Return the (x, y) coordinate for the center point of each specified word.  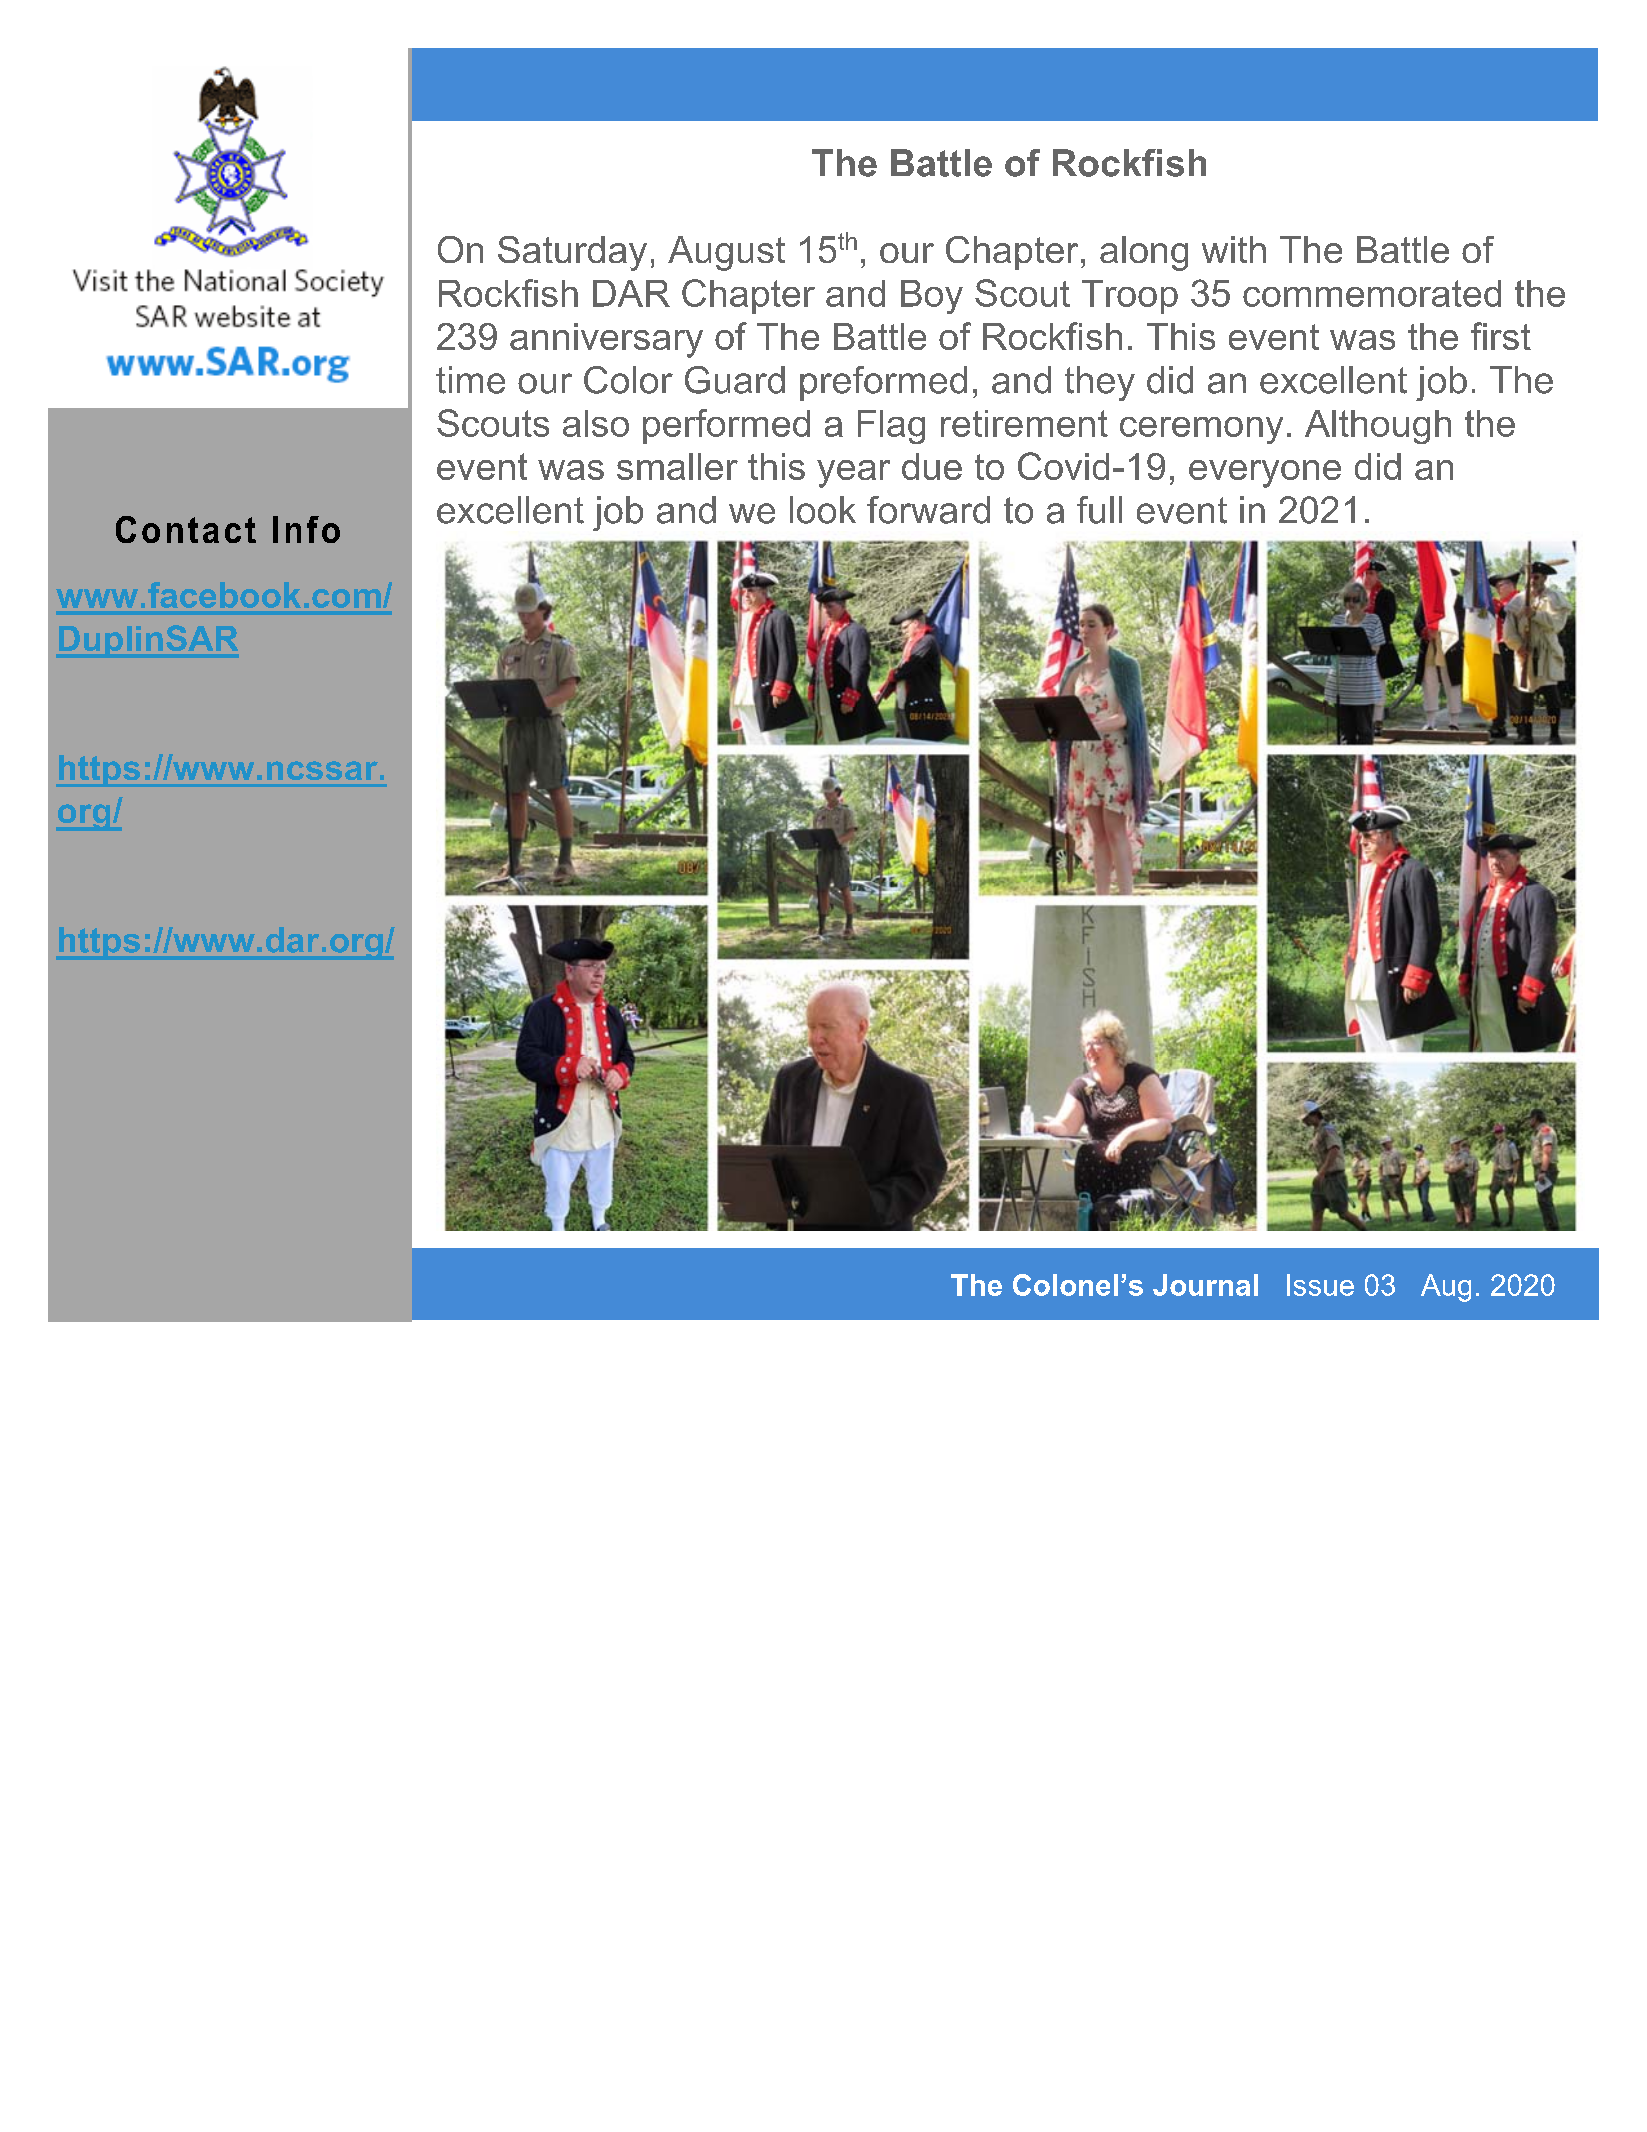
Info (306, 529)
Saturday (572, 253)
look (823, 510)
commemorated (1372, 293)
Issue (1320, 1285)
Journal (1205, 1285)
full (1099, 510)
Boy (932, 297)
